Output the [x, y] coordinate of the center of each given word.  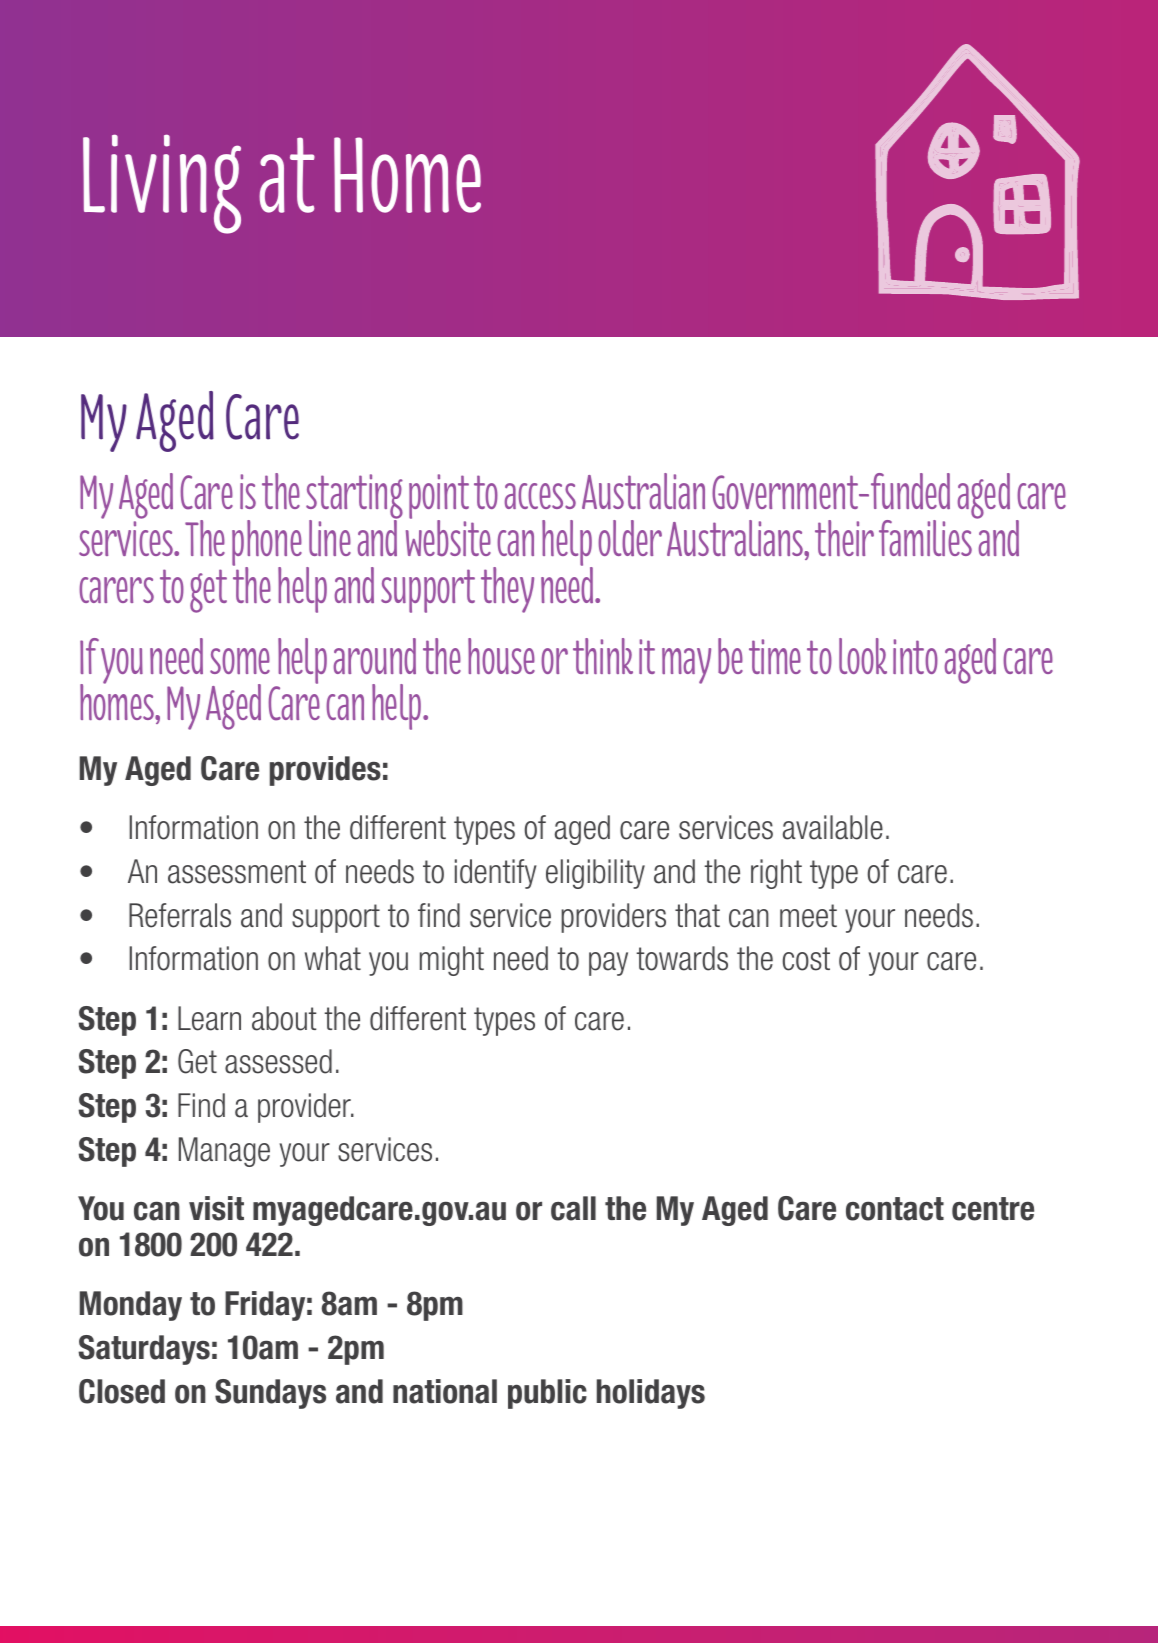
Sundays [270, 1394]
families [925, 538]
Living [162, 184]
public [547, 1394]
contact [895, 1209]
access [540, 496]
